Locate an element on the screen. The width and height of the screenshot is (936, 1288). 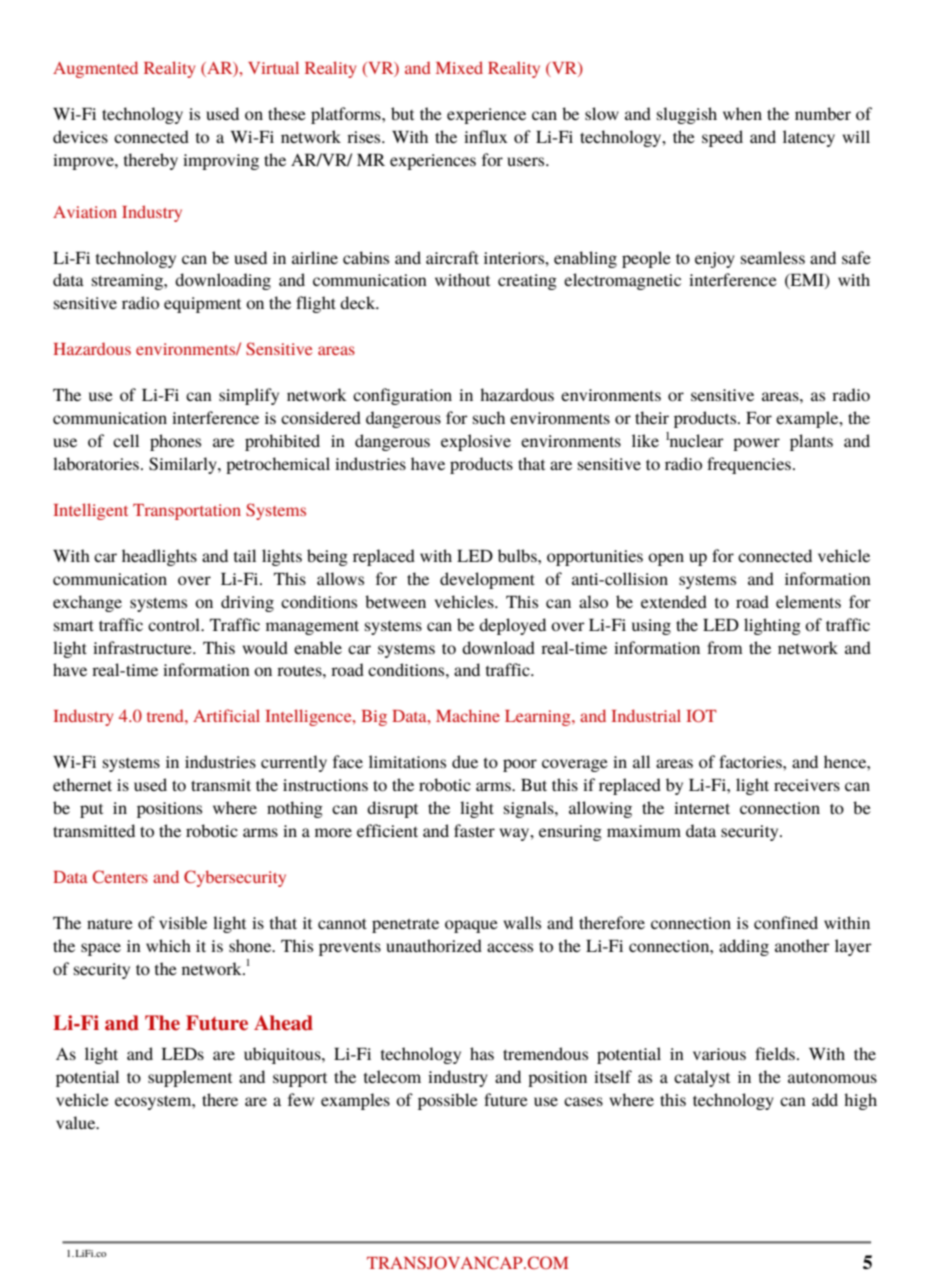
fields is located at coordinates (776, 1053).
